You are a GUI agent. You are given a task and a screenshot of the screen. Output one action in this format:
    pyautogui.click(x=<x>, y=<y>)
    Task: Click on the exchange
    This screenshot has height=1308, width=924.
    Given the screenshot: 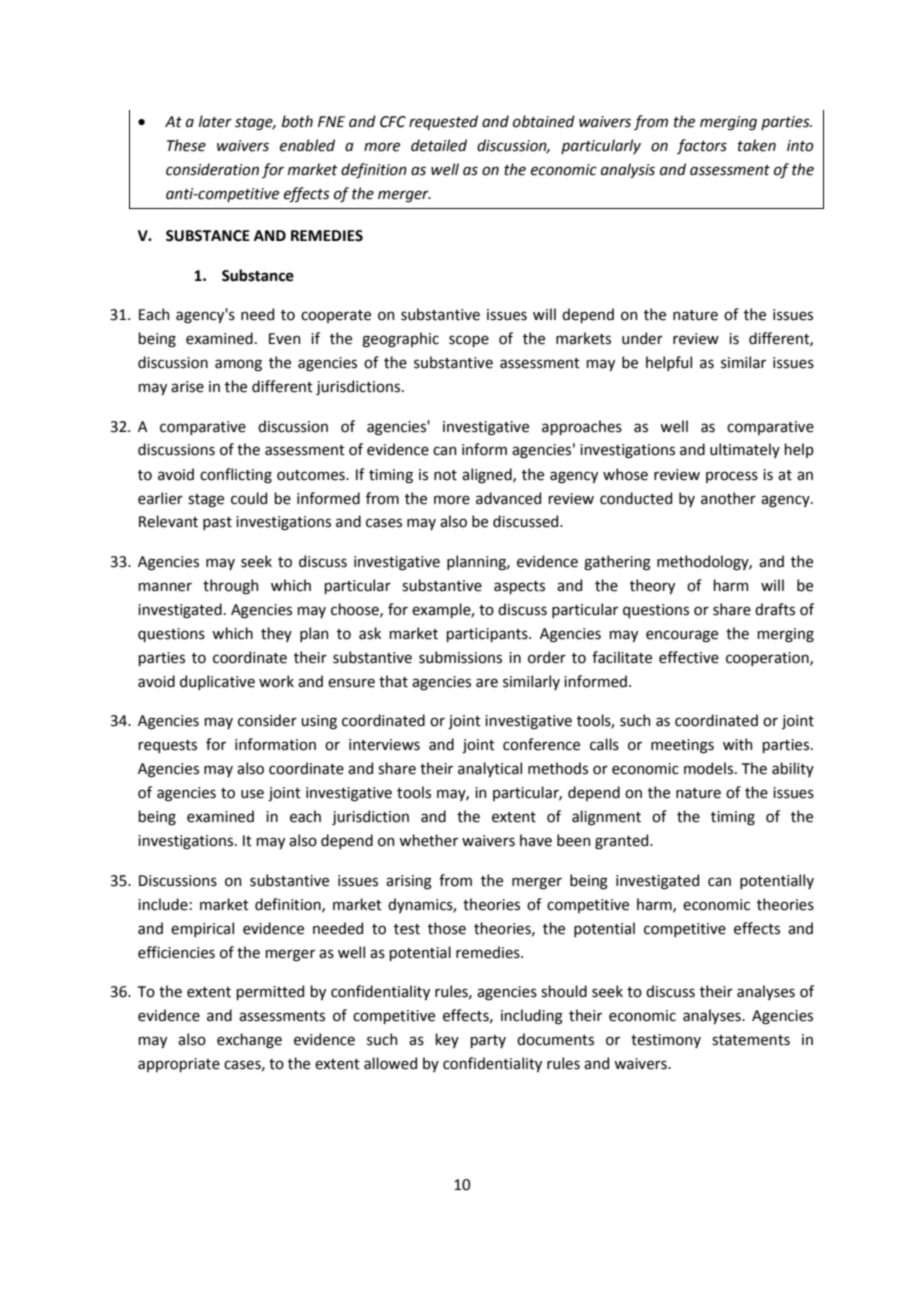 What is the action you would take?
    pyautogui.click(x=249, y=1041)
